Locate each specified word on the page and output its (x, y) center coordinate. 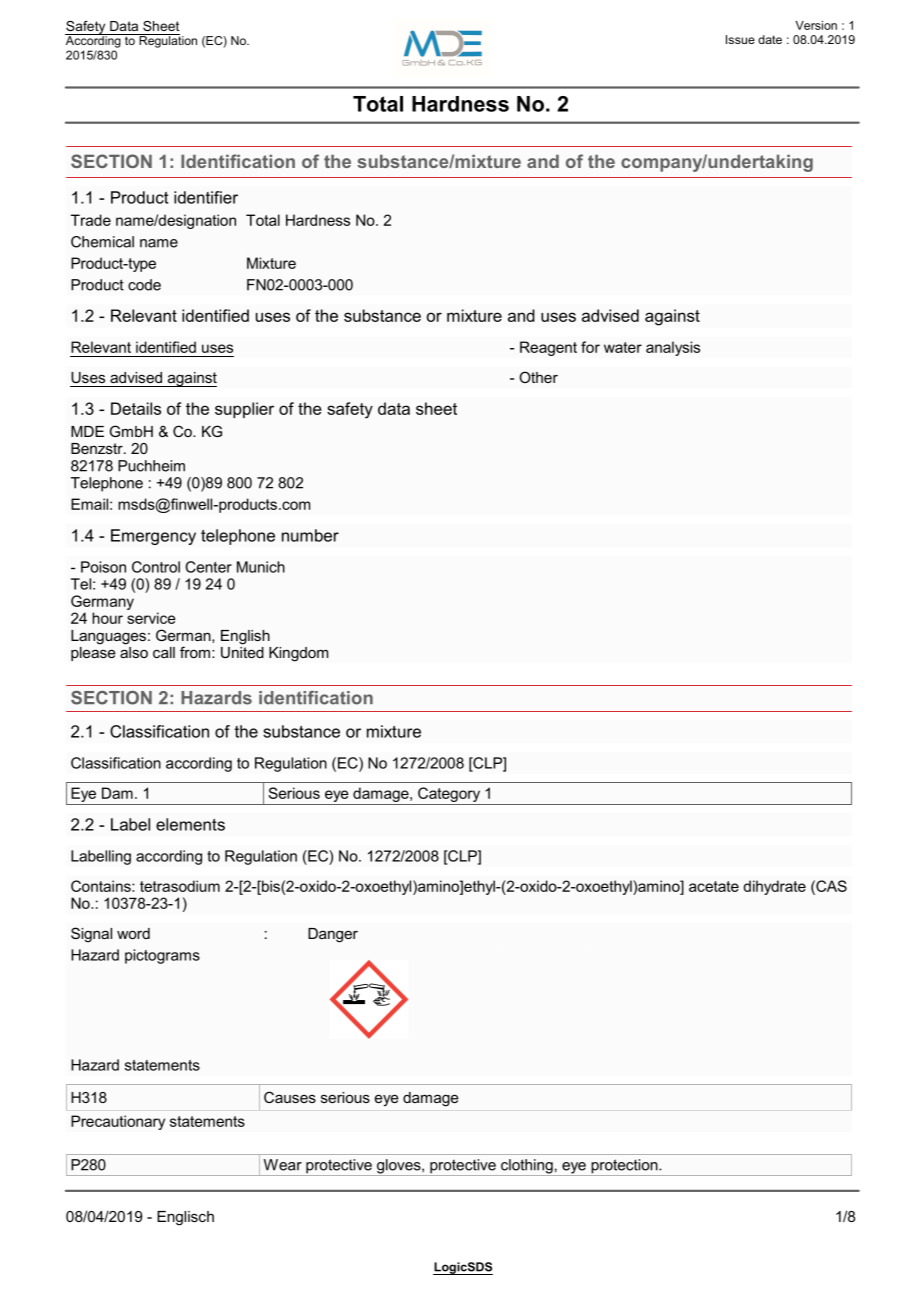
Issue (740, 39)
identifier (206, 197)
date (770, 39)
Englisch (185, 1218)
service (151, 618)
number (310, 535)
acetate (714, 886)
